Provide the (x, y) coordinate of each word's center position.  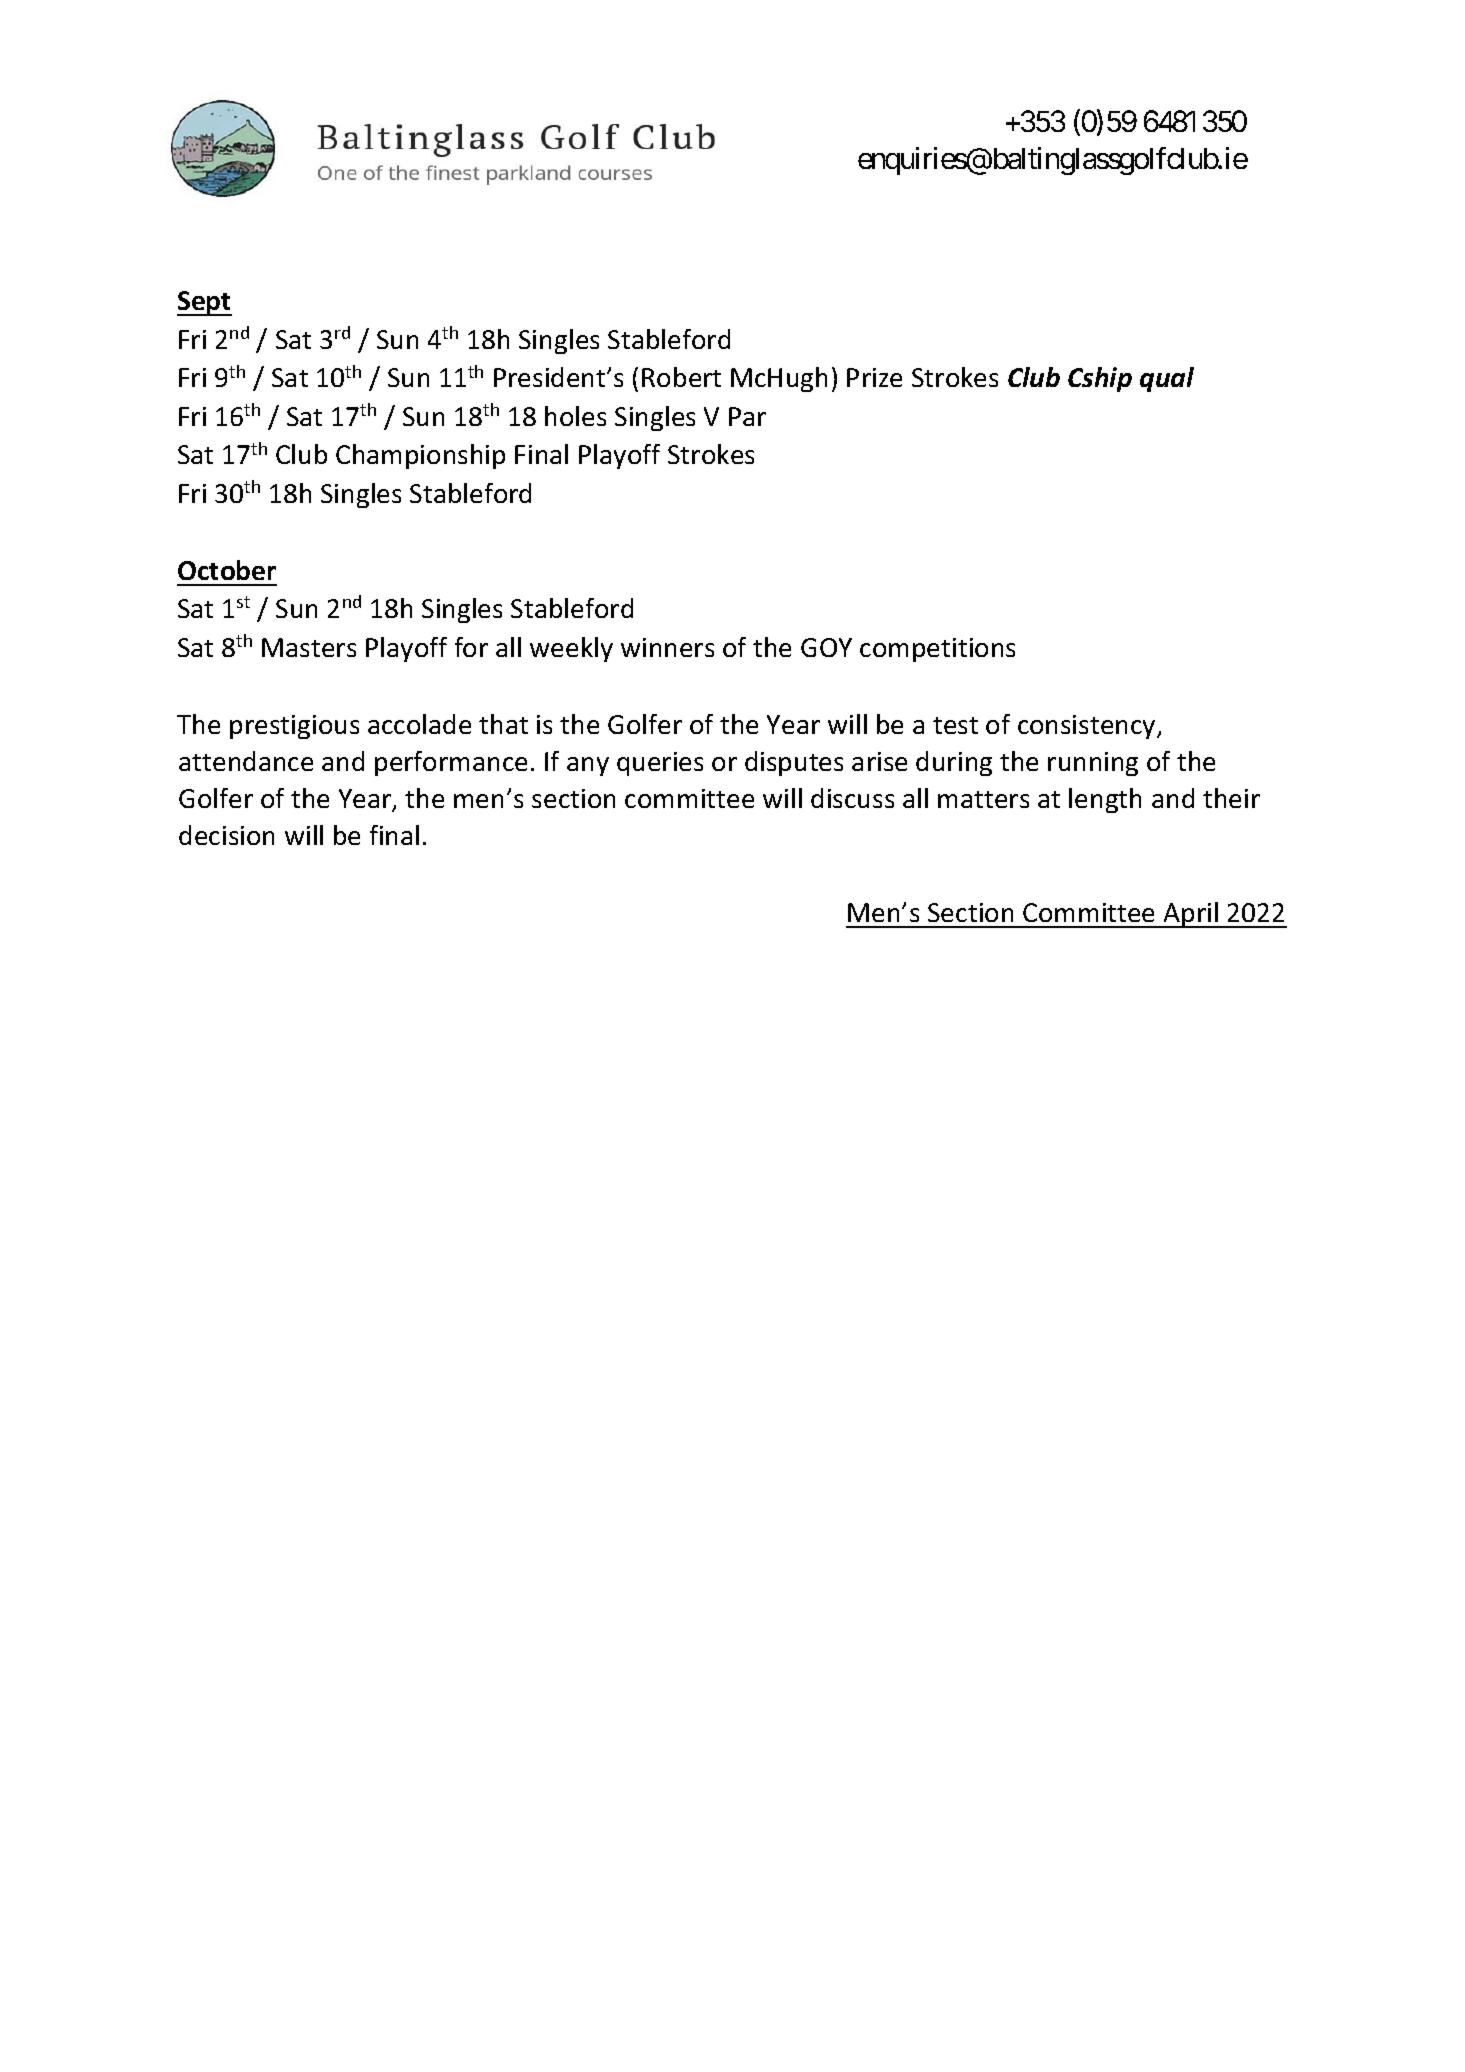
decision (226, 835)
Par (747, 416)
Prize (874, 377)
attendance (246, 761)
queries (660, 764)
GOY (826, 647)
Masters (309, 647)
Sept (204, 303)
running (1093, 764)
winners (667, 647)
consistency (1088, 727)
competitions (937, 650)
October (227, 570)
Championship (420, 456)
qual (1167, 379)
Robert (681, 377)
